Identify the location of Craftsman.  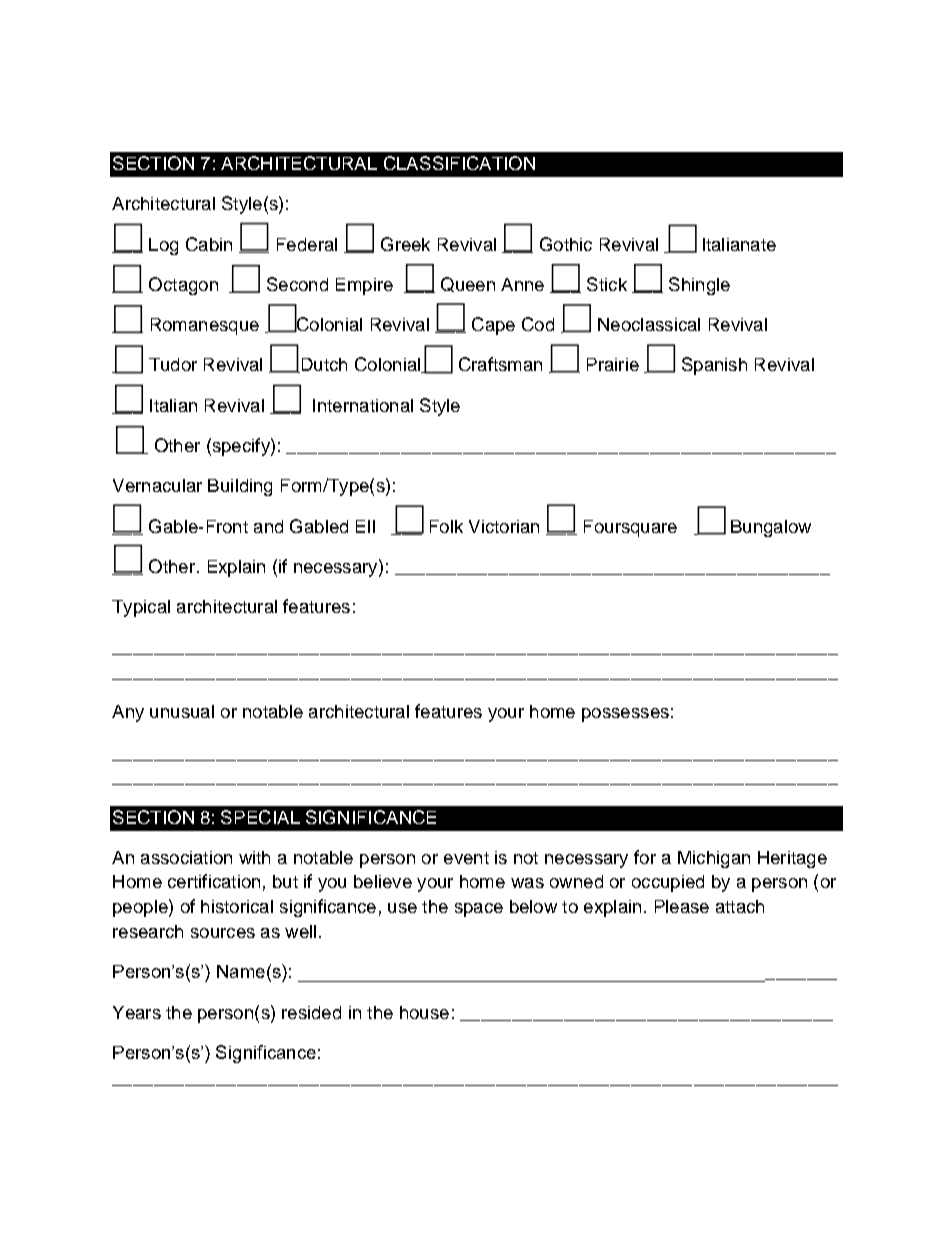
(500, 364).
